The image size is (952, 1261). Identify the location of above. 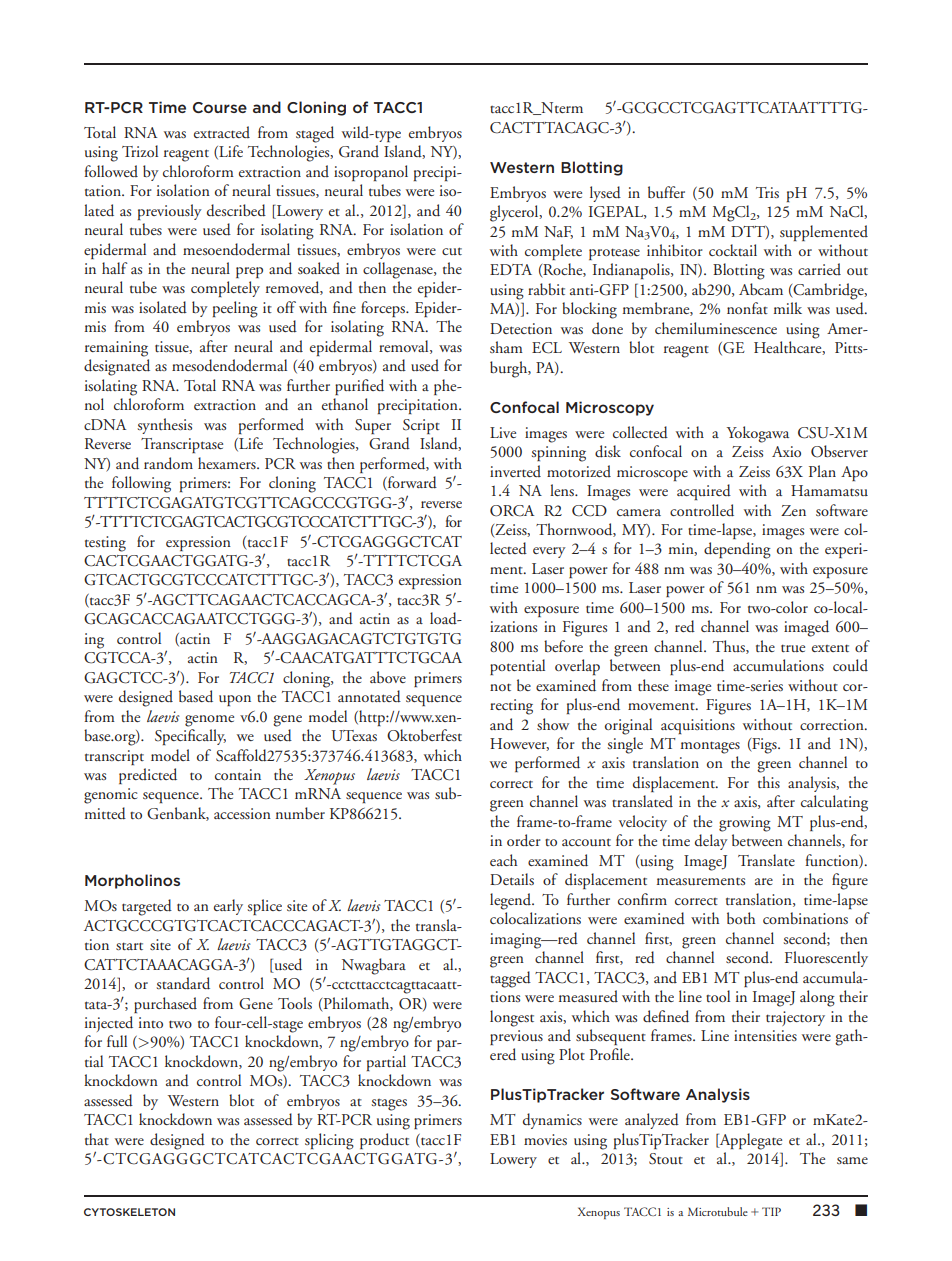
(388, 677).
